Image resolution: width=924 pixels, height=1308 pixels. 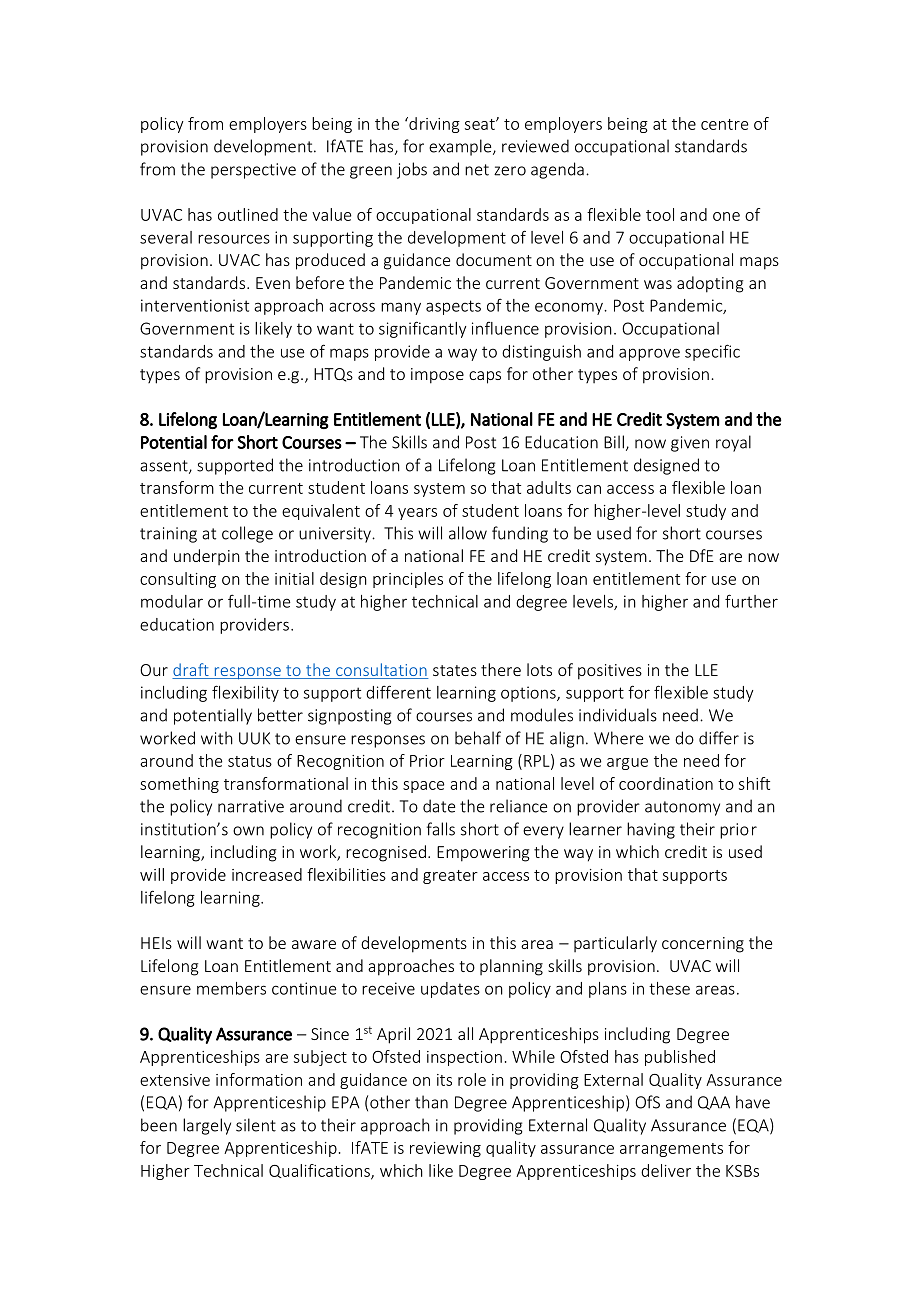 I want to click on years, so click(x=417, y=514).
